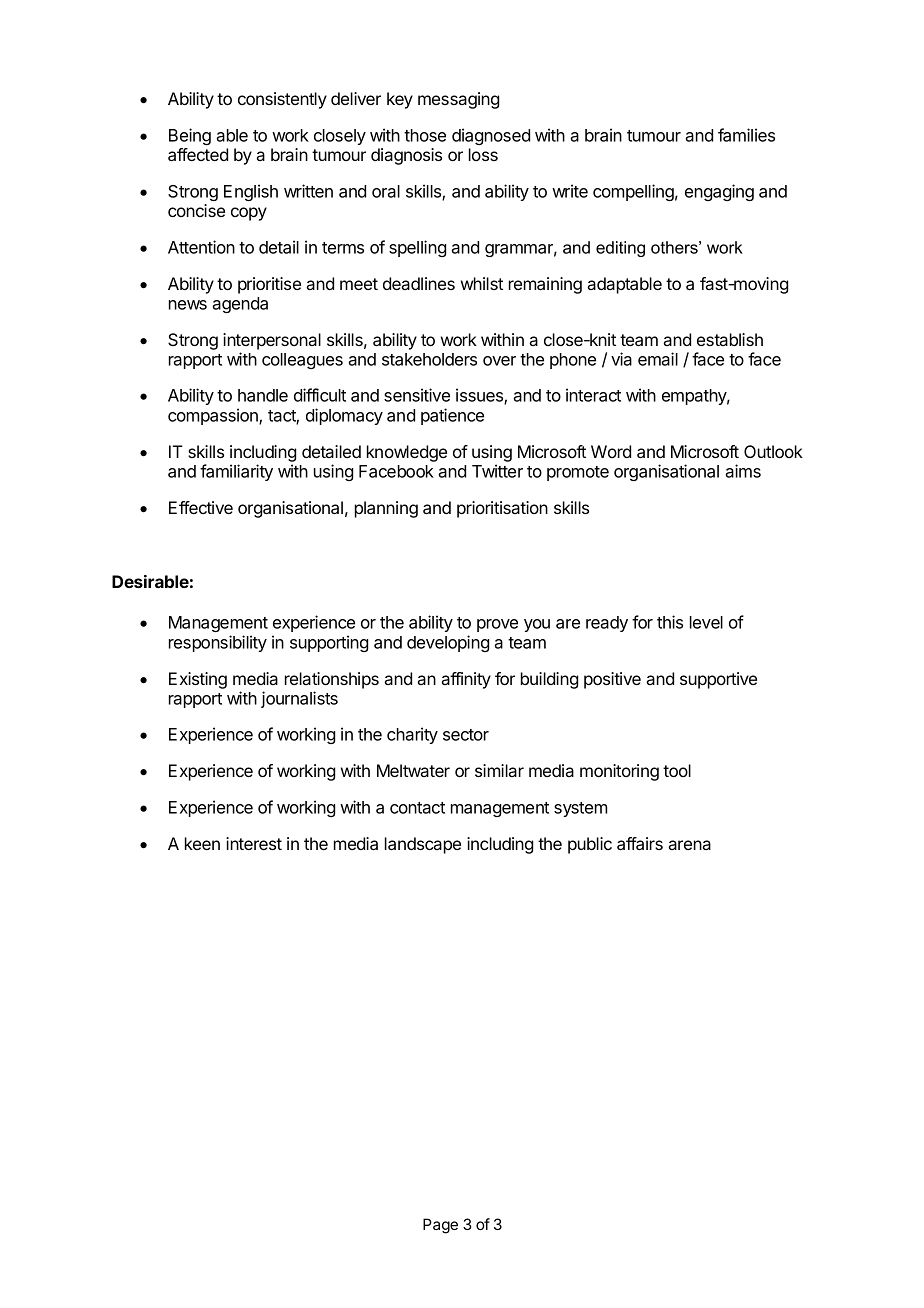  I want to click on handle, so click(263, 395).
